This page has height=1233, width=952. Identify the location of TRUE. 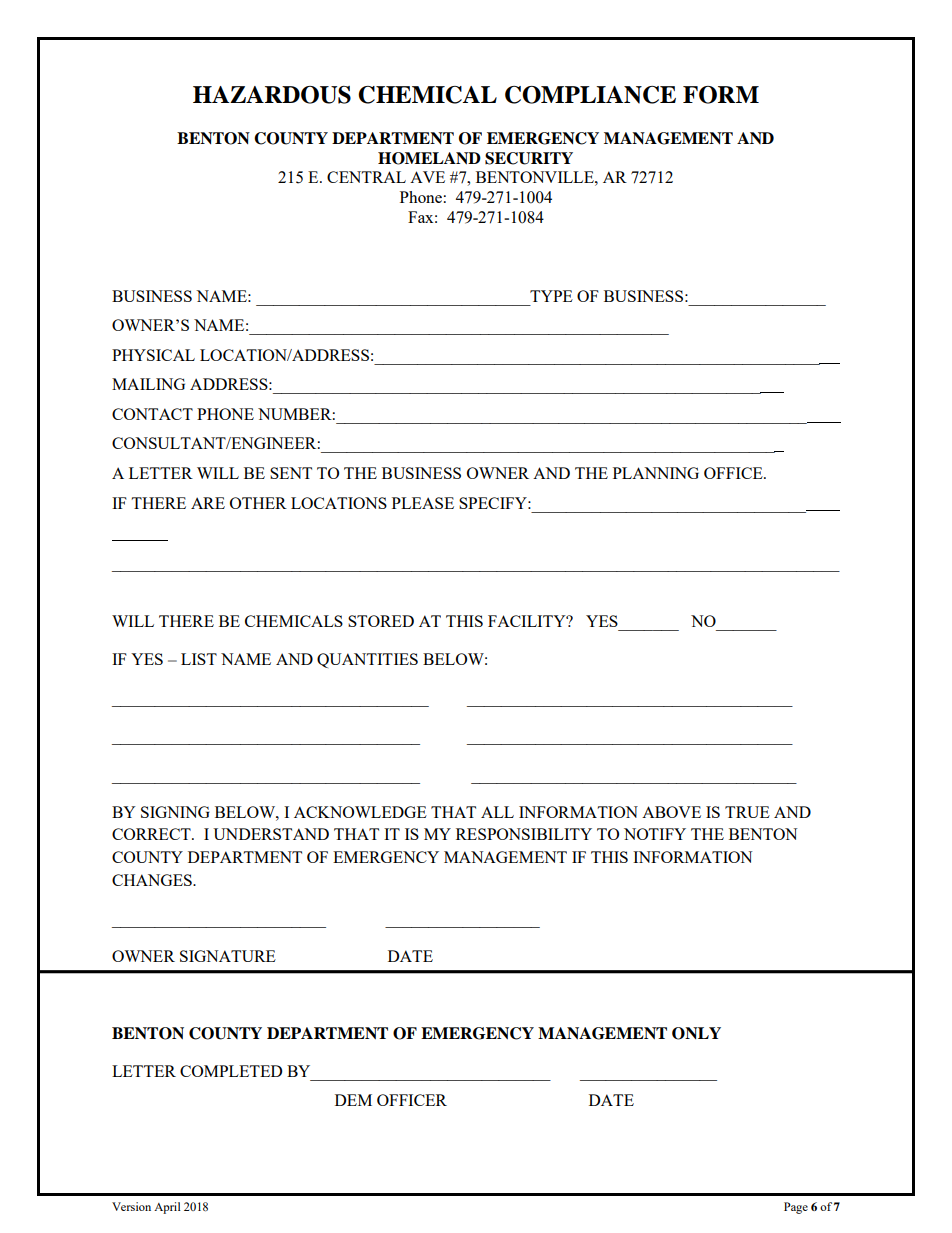
(747, 812).
